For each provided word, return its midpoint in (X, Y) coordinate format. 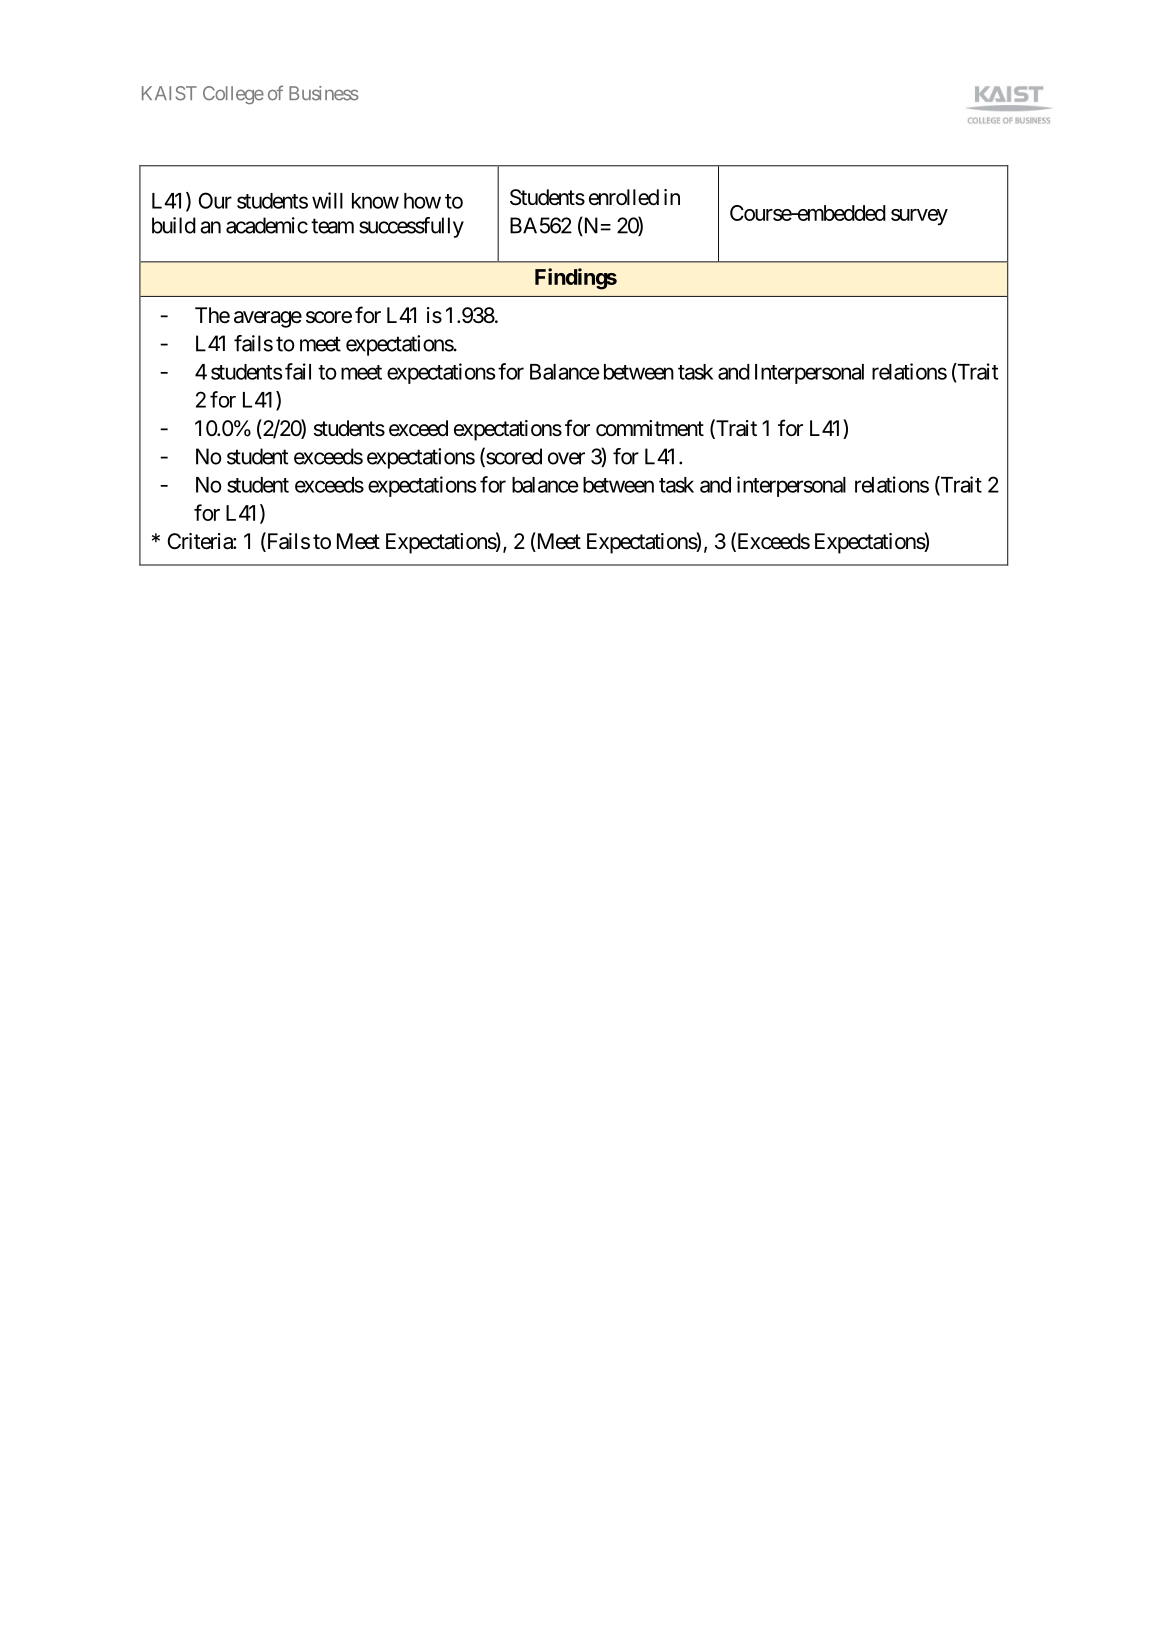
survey (919, 217)
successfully (411, 227)
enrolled (624, 197)
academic (267, 225)
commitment (650, 428)
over (566, 458)
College (233, 95)
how (422, 201)
